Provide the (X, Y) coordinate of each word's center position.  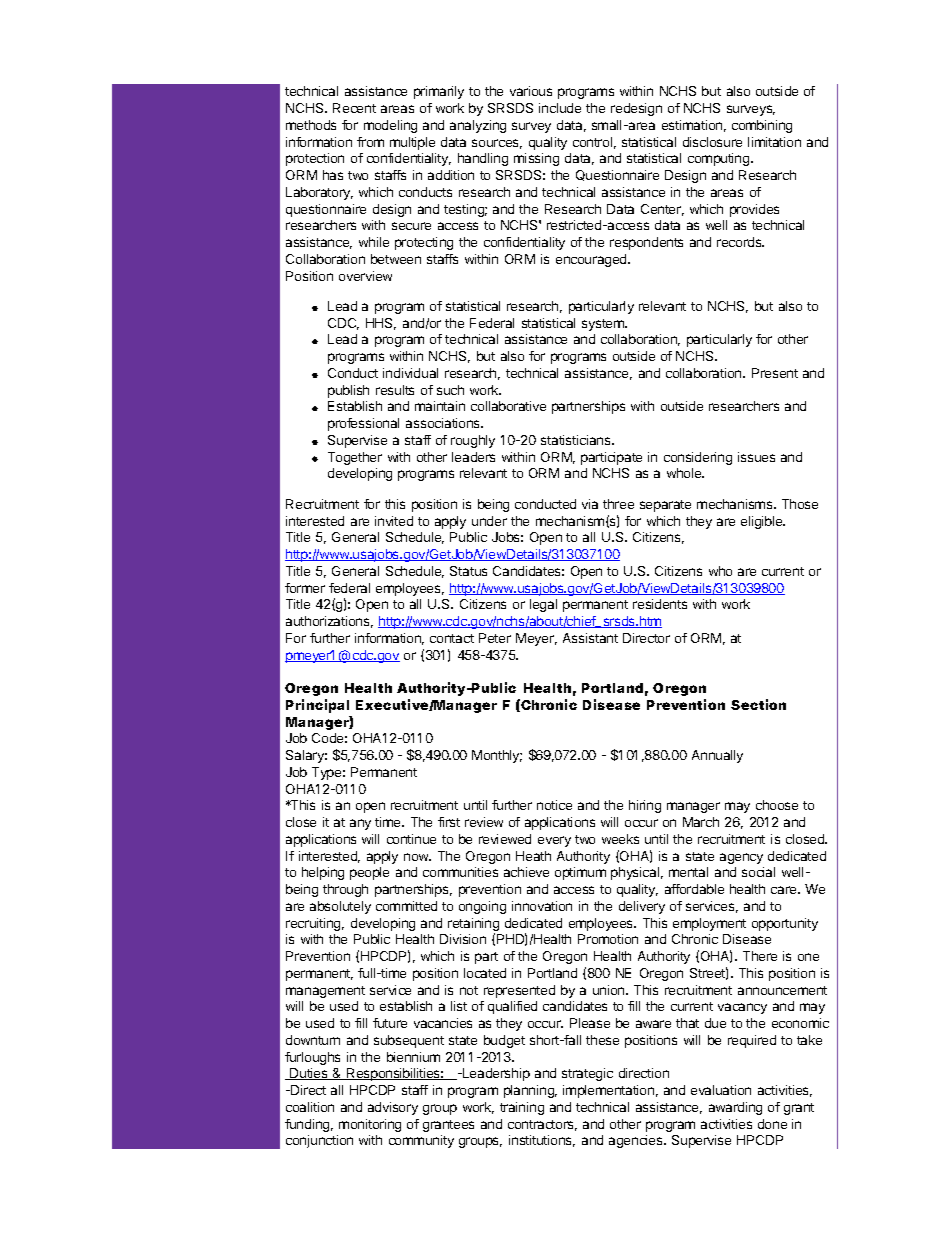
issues (756, 457)
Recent (354, 108)
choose (777, 805)
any (360, 824)
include (560, 108)
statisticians (577, 440)
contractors (542, 1125)
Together (355, 458)
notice (554, 805)
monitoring (370, 1125)
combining (762, 126)
